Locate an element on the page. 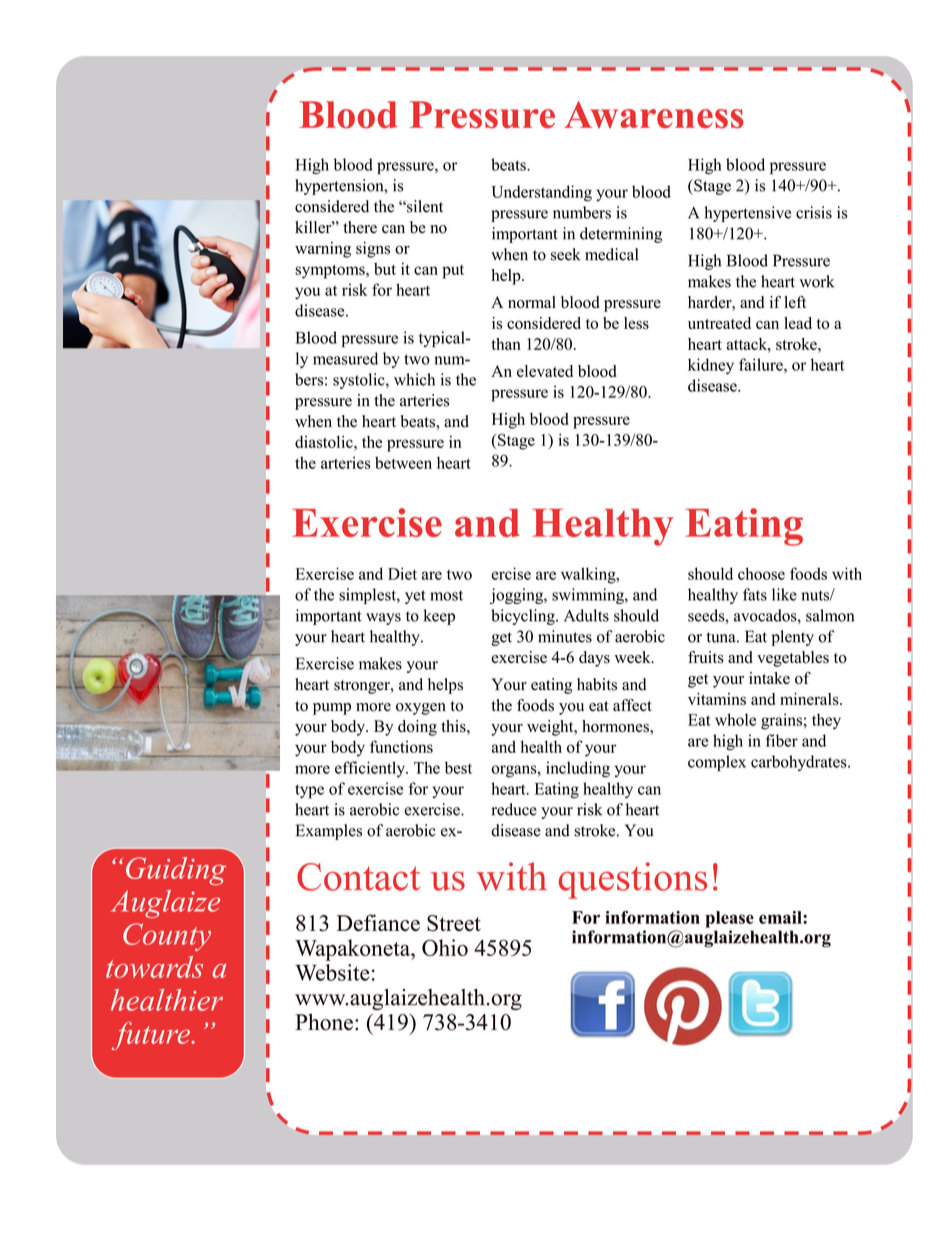 This image has height=1233, width=952. reduce is located at coordinates (514, 809).
